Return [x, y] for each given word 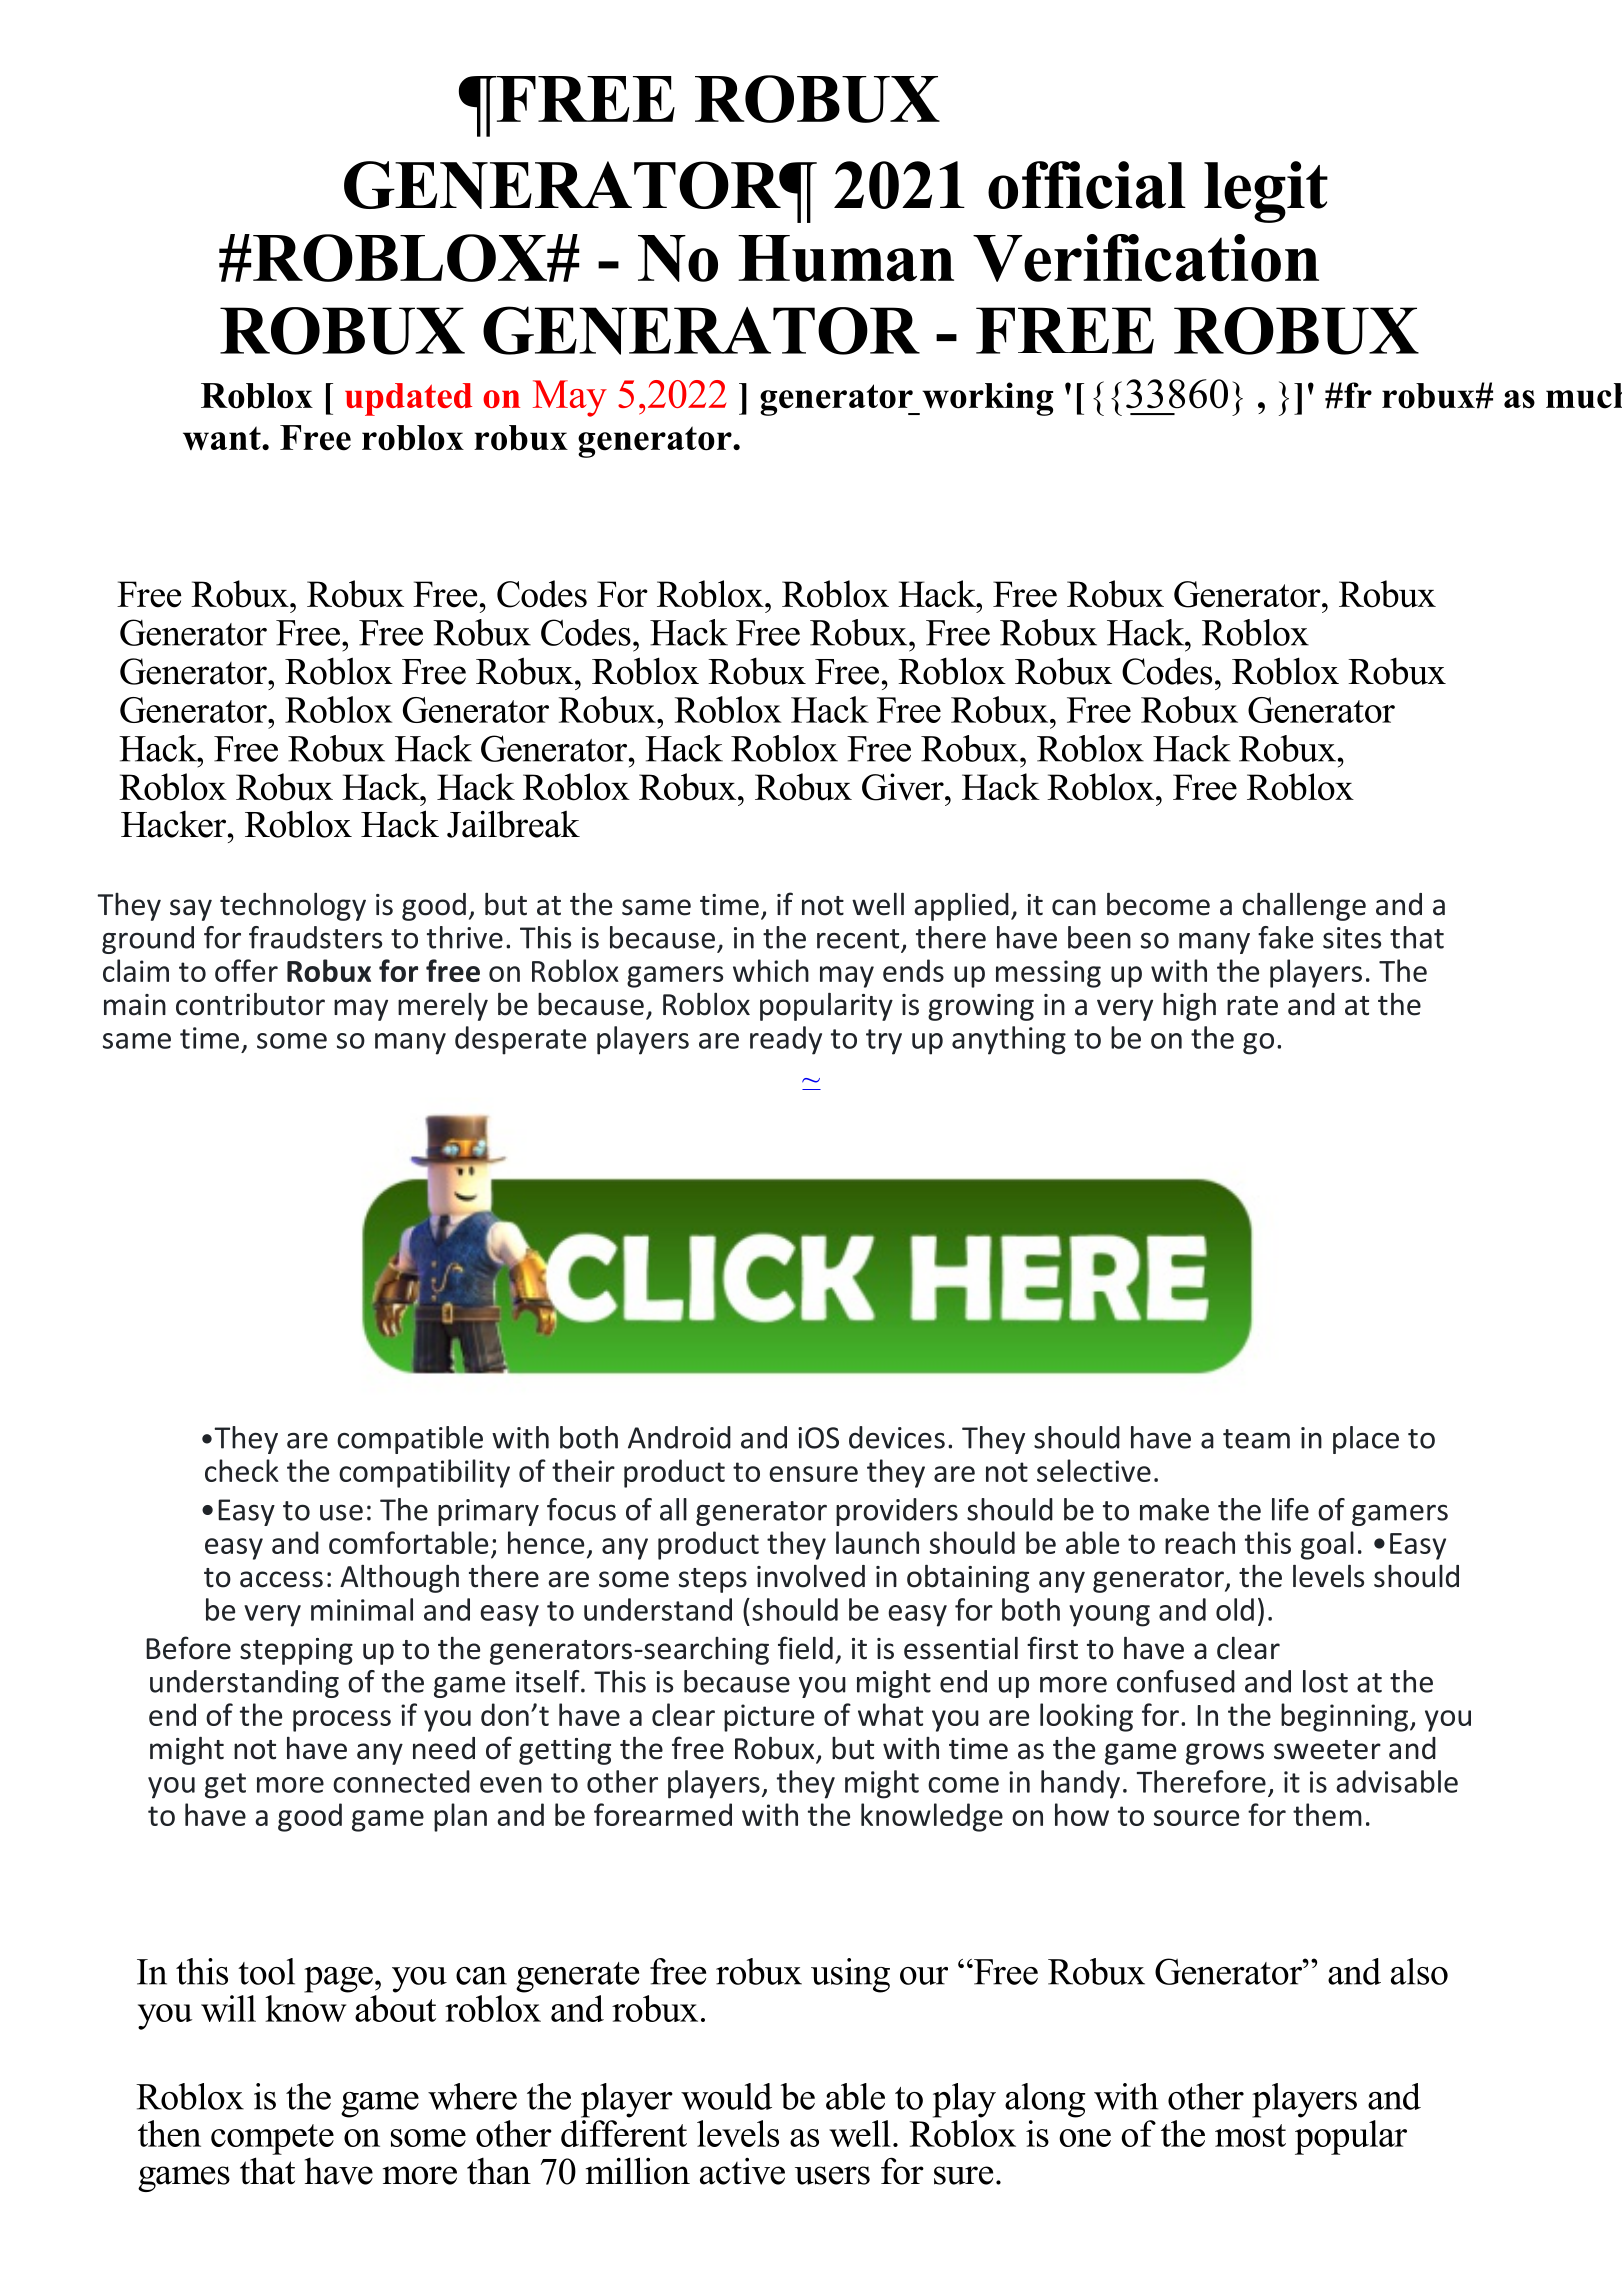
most [1250, 2135]
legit [1266, 192]
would [726, 2096]
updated [408, 399]
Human [846, 258]
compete [272, 2139]
